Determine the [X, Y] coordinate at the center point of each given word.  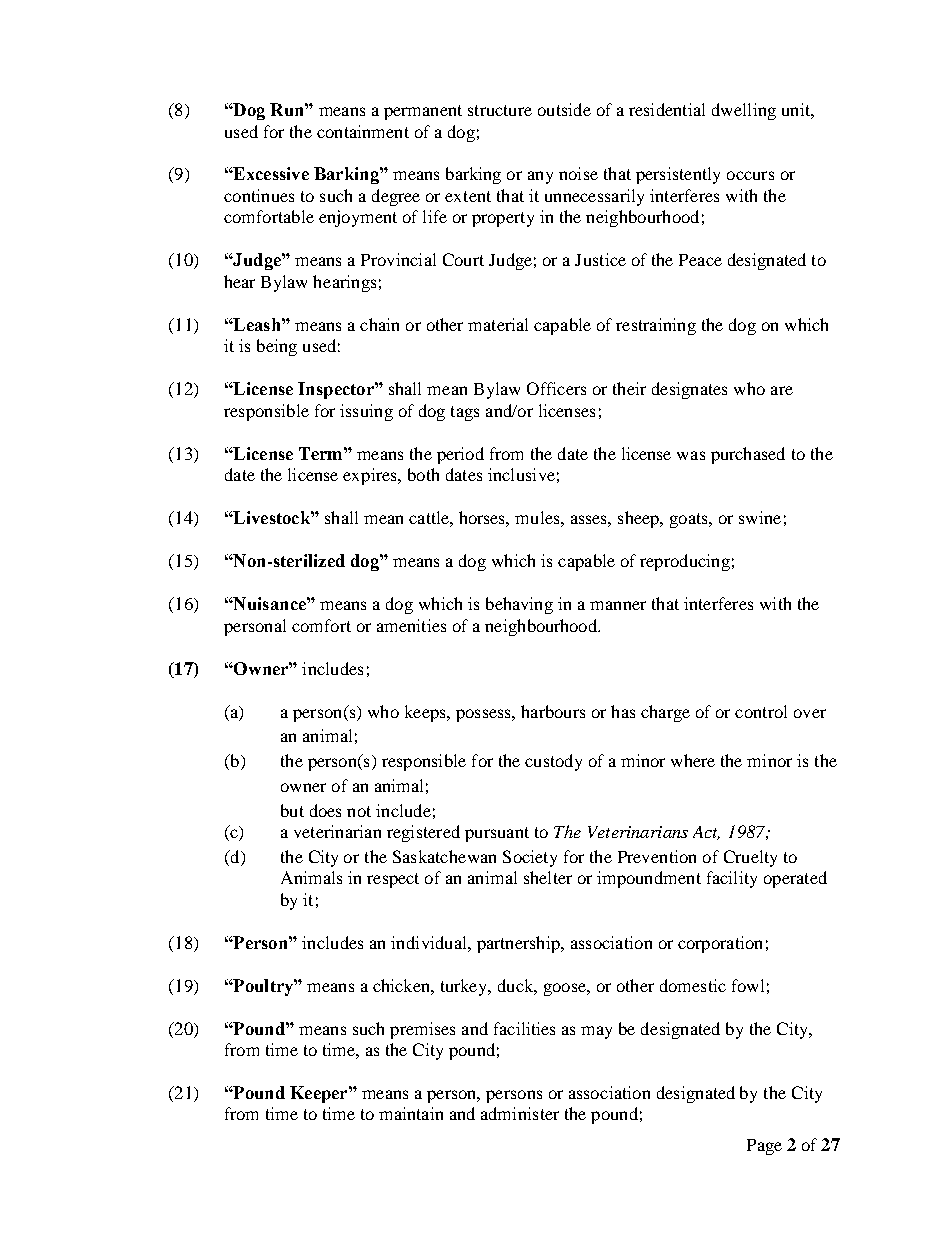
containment [363, 131]
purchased [748, 455]
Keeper [320, 1094]
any [540, 177]
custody [553, 762]
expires [371, 476]
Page [764, 1147]
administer [520, 1113]
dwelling [744, 111]
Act [706, 833]
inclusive [521, 474]
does [325, 810]
